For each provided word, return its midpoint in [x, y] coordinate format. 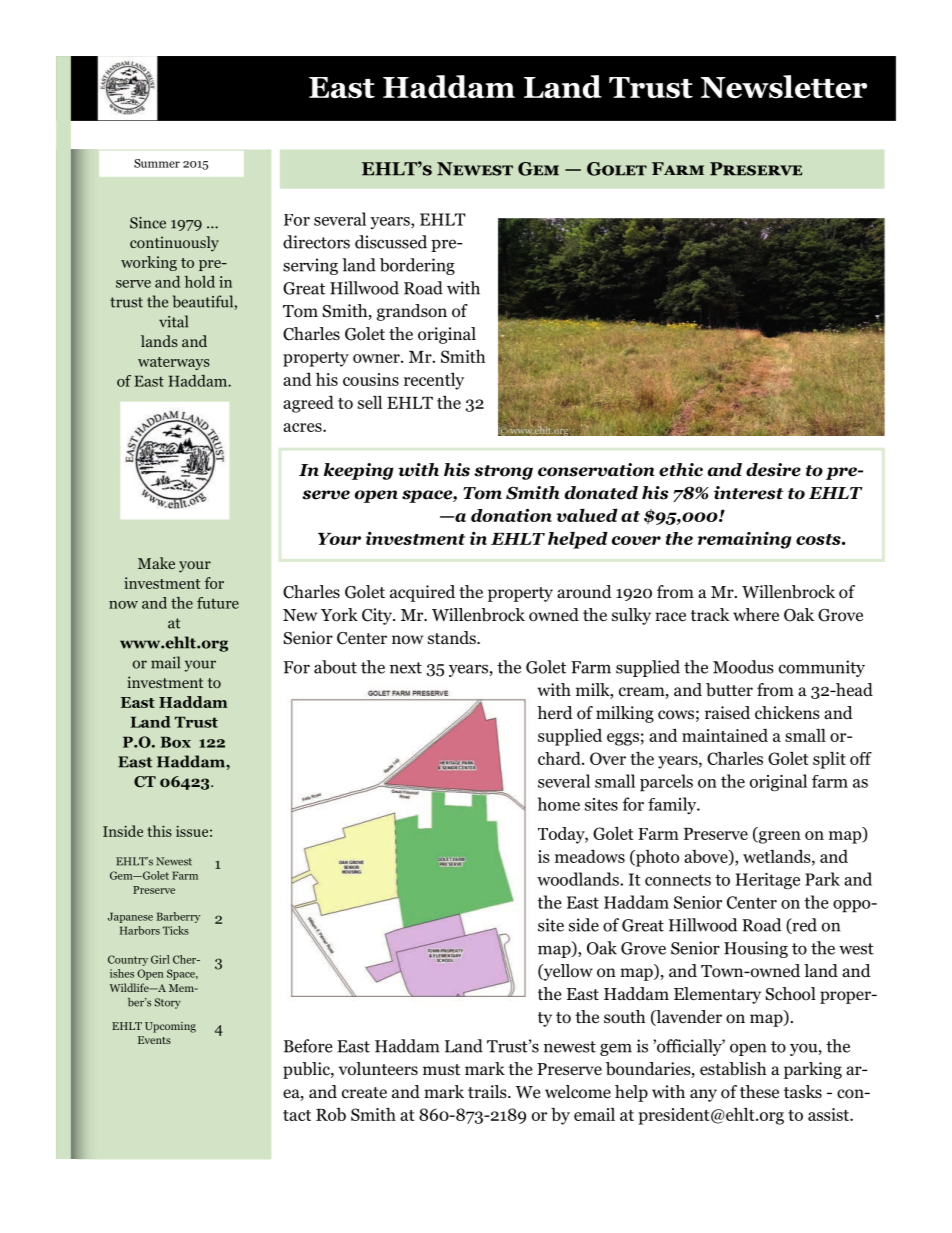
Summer [157, 163]
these [759, 1091]
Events [154, 1040]
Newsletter [784, 87]
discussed [391, 242]
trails [488, 1091]
